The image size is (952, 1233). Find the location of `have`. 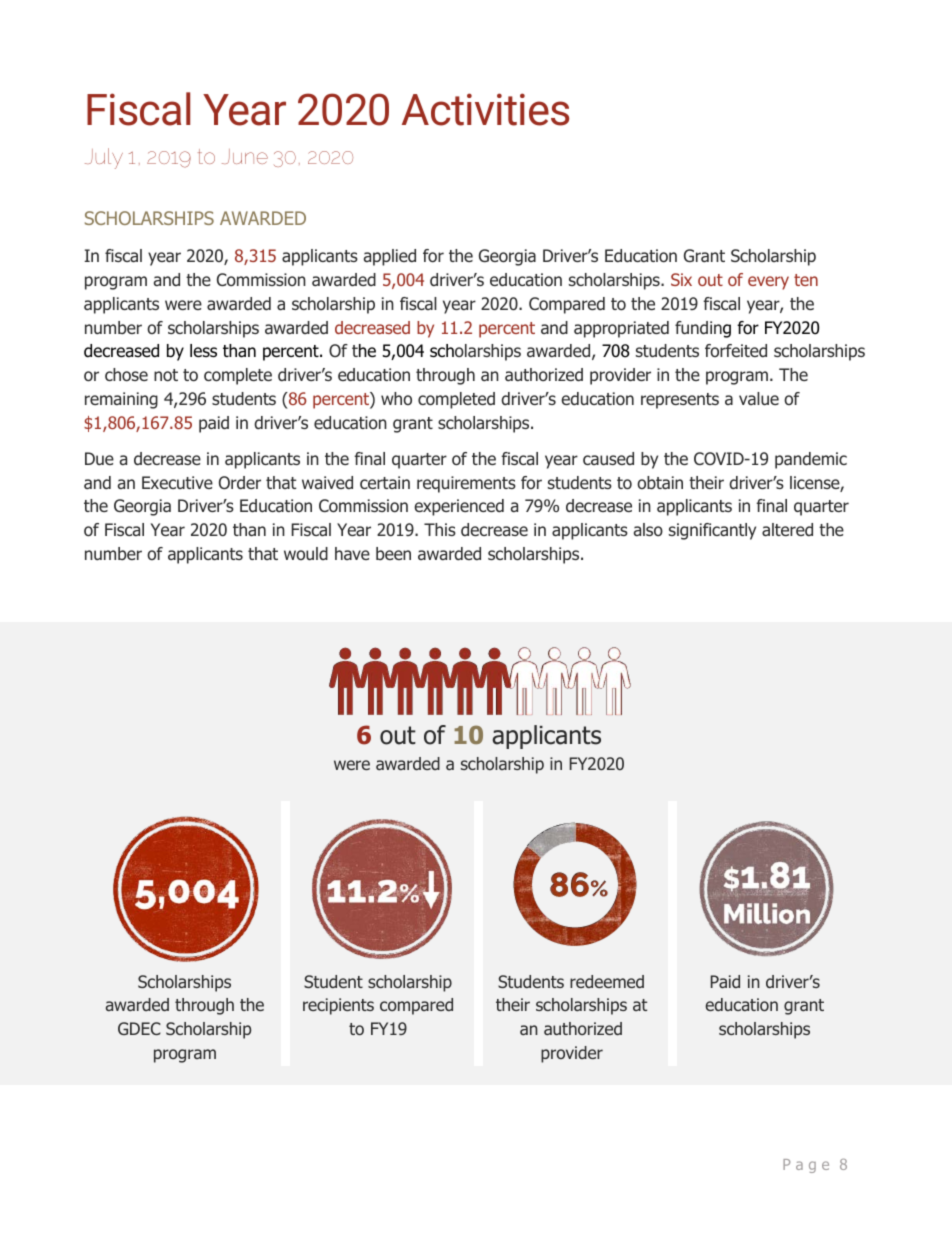

have is located at coordinates (352, 553).
